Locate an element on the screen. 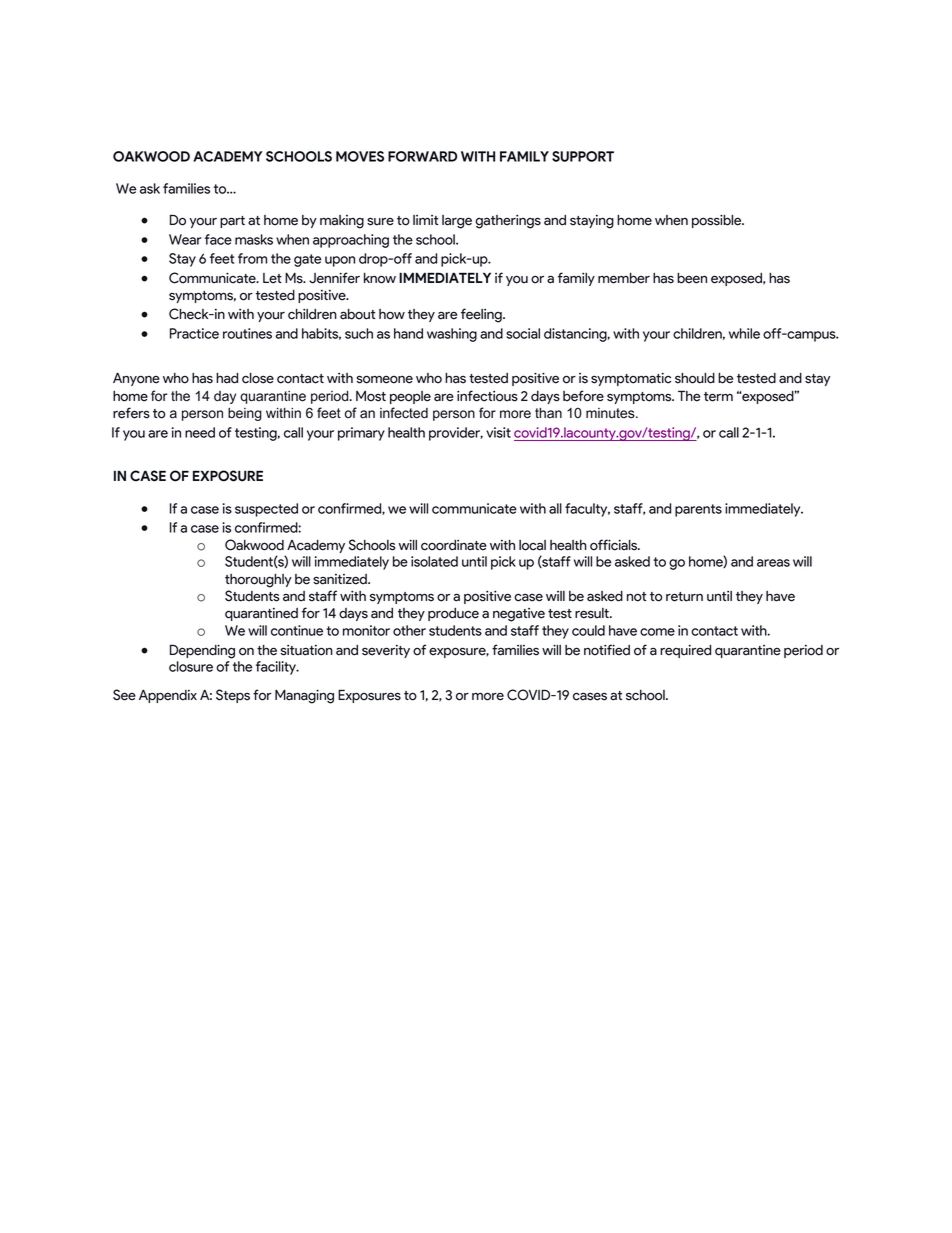 The width and height of the screenshot is (952, 1233). severity is located at coordinates (386, 651).
